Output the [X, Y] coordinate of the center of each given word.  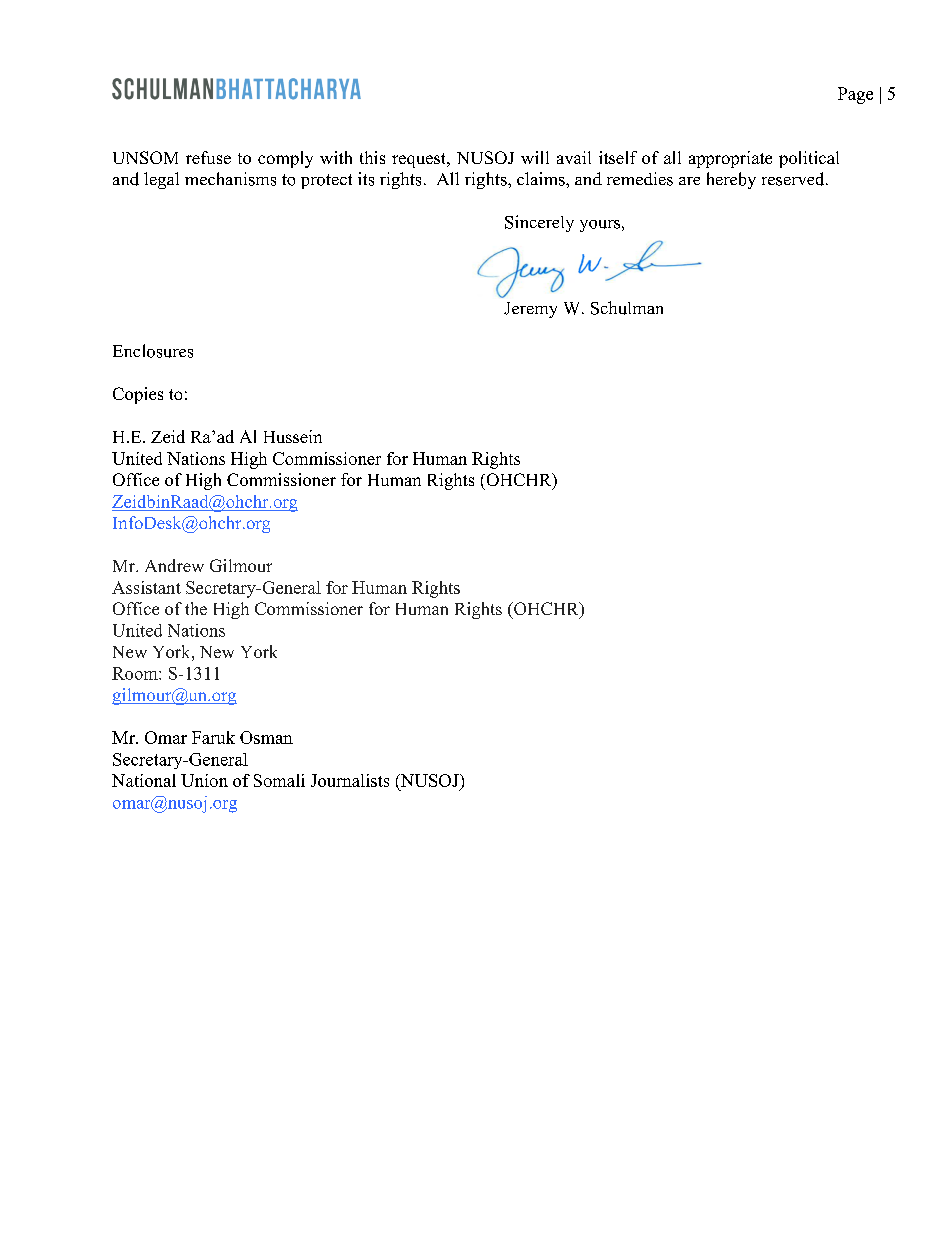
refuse [208, 157]
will [535, 157]
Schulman [627, 308]
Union [204, 780]
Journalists [350, 780]
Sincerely [539, 223]
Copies [138, 395]
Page [855, 95]
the [196, 608]
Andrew [174, 565]
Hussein [293, 436]
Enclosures [153, 351]
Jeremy [530, 310]
